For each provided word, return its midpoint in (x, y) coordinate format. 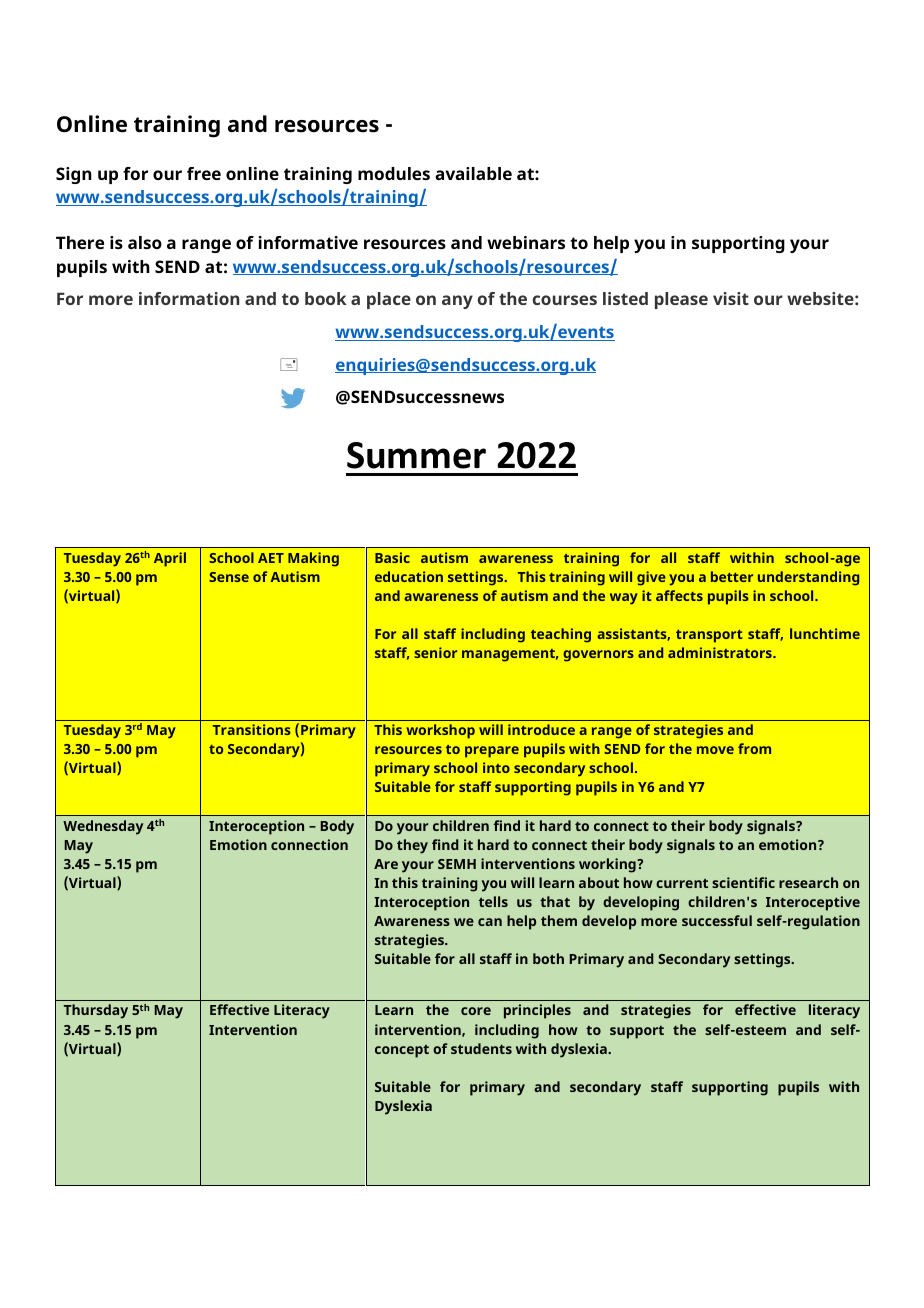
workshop (440, 731)
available (473, 173)
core (476, 1011)
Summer (416, 455)
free (204, 173)
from (754, 748)
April (170, 559)
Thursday (96, 1011)
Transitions (252, 729)
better (732, 576)
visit (731, 298)
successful (717, 920)
